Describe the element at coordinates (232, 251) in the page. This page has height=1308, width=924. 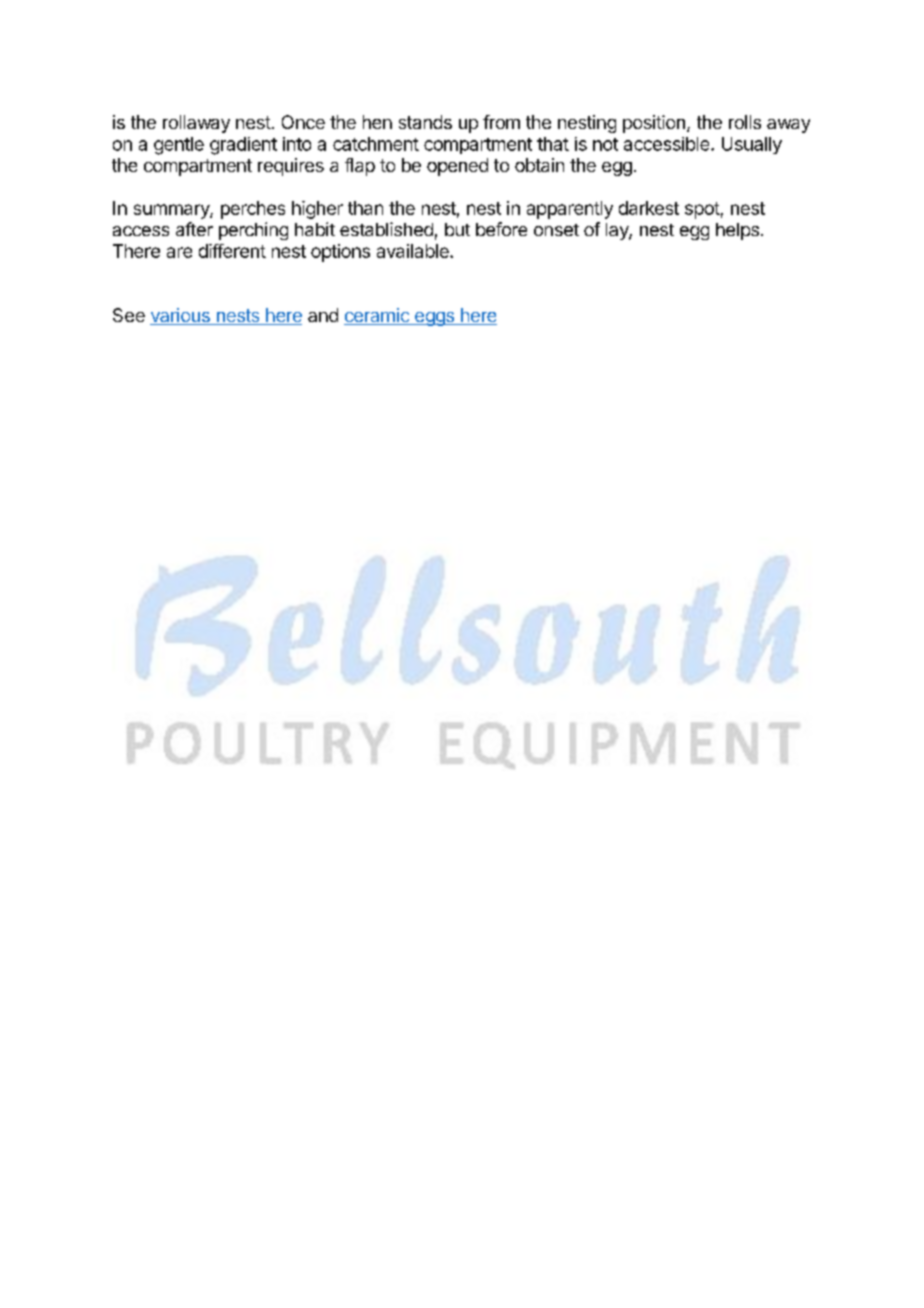
I see `different` at that location.
